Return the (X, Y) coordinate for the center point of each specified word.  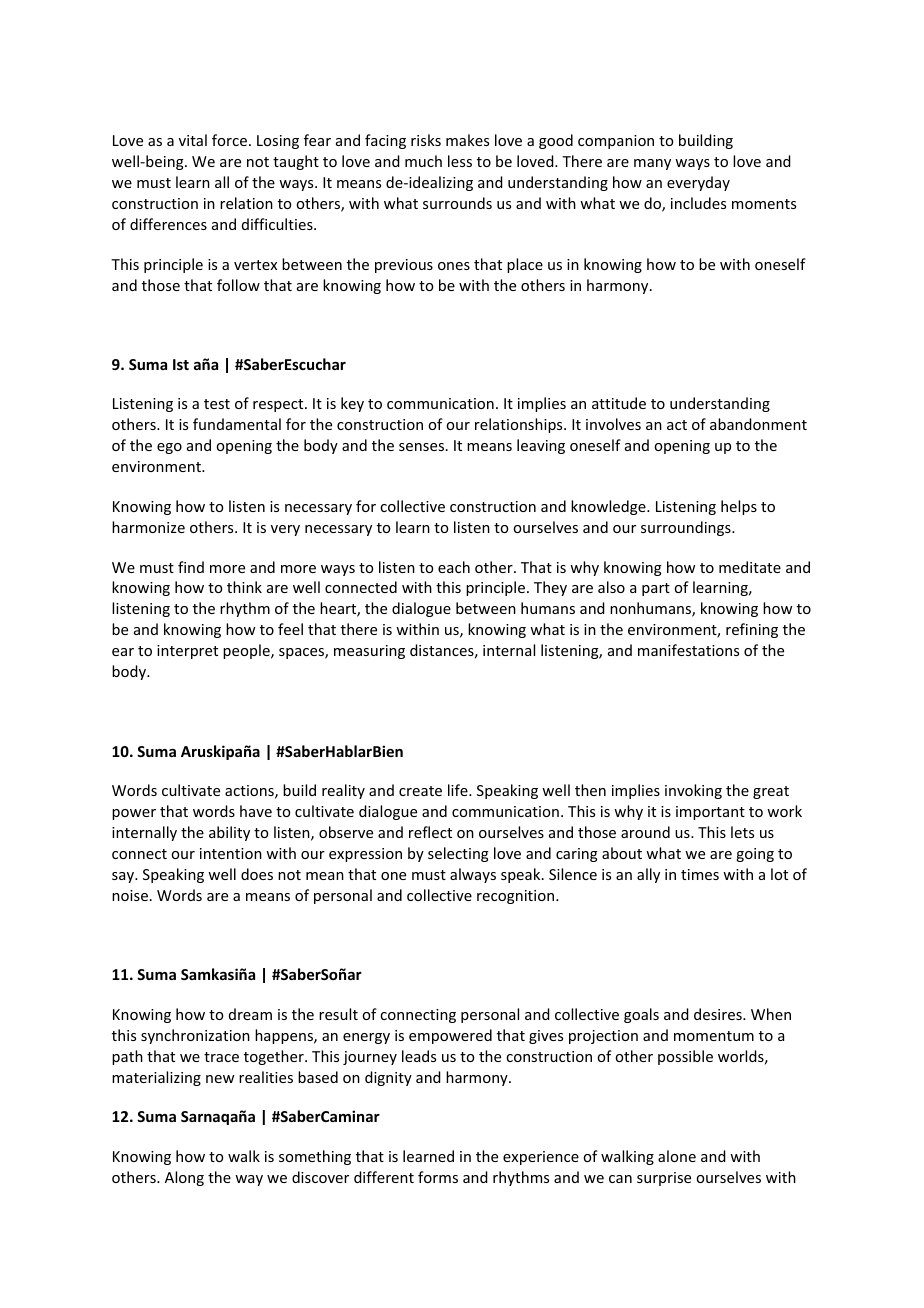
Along (184, 1178)
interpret (187, 652)
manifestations (688, 650)
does (257, 874)
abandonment (758, 424)
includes (698, 203)
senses (421, 447)
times (700, 874)
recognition (515, 897)
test (217, 404)
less (460, 161)
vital (193, 140)
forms (438, 1177)
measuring (369, 652)
